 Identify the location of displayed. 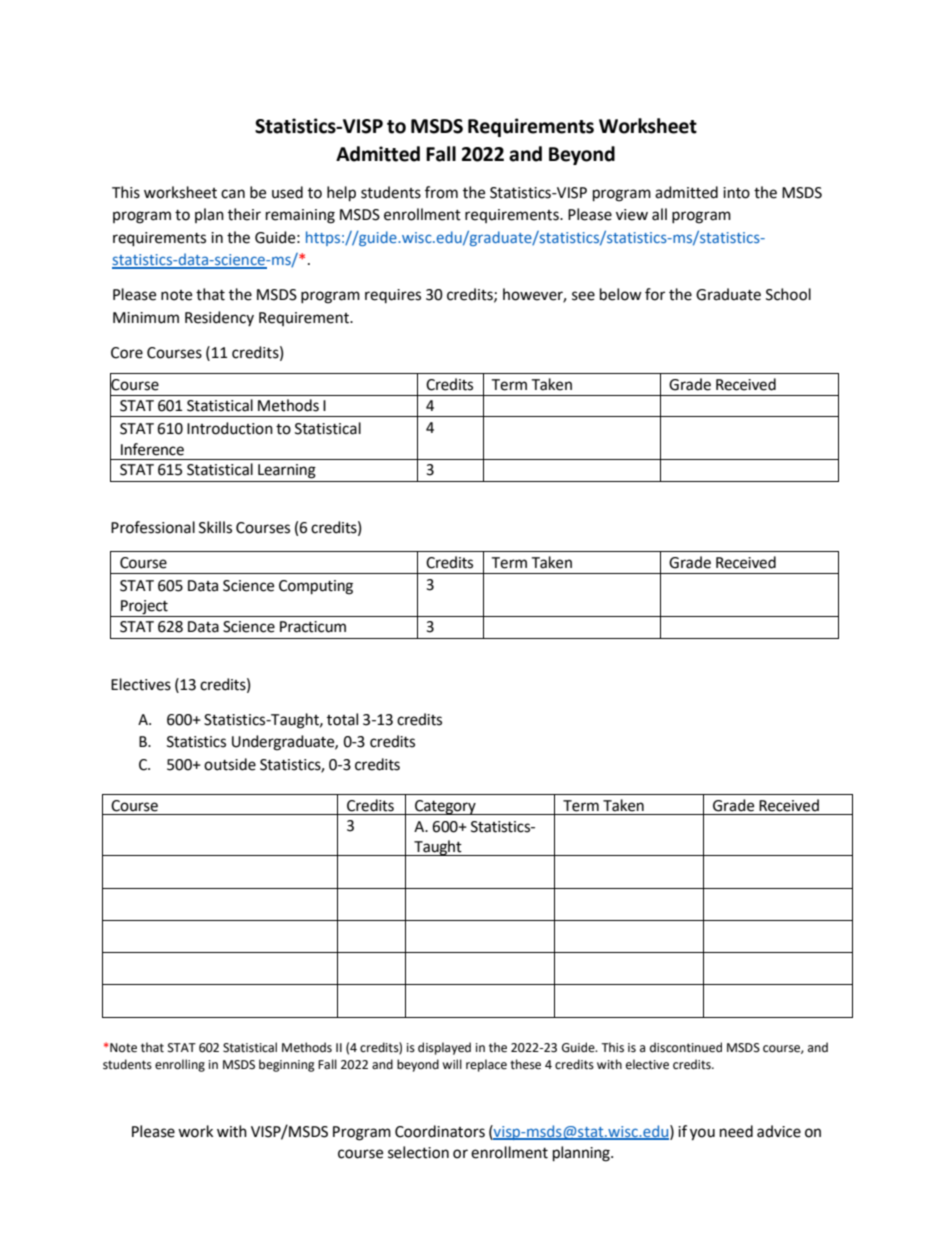
(444, 1048).
